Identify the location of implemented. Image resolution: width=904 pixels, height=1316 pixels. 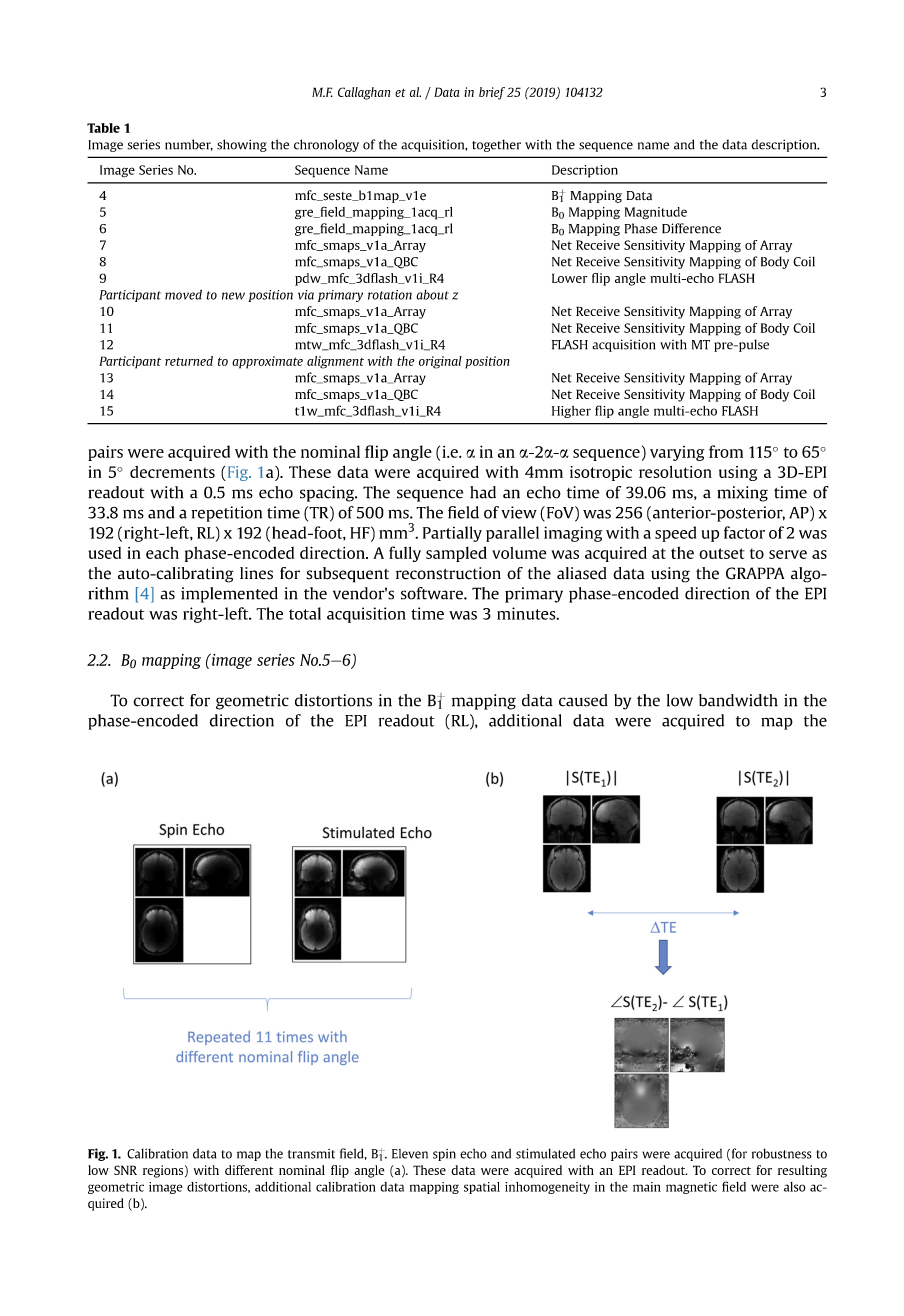
(229, 595).
